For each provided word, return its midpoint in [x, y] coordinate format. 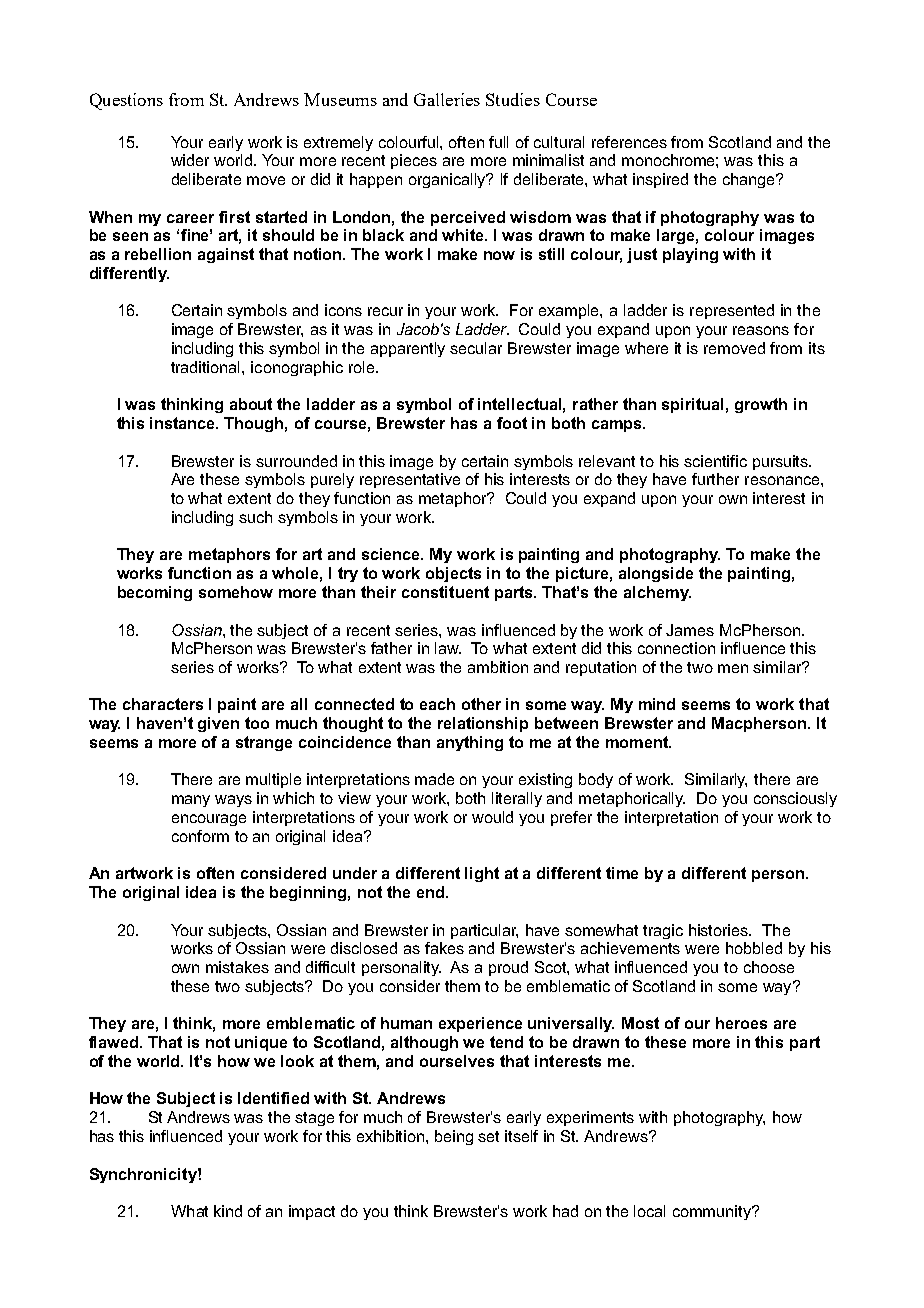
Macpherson [760, 724]
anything [470, 743]
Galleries [447, 99]
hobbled [754, 948]
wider [190, 160]
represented [732, 311]
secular [476, 348]
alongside [656, 574]
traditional [207, 367]
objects [453, 574]
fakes [444, 948]
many [191, 801]
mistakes [237, 967]
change [750, 180]
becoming [155, 593]
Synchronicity [144, 1175]
